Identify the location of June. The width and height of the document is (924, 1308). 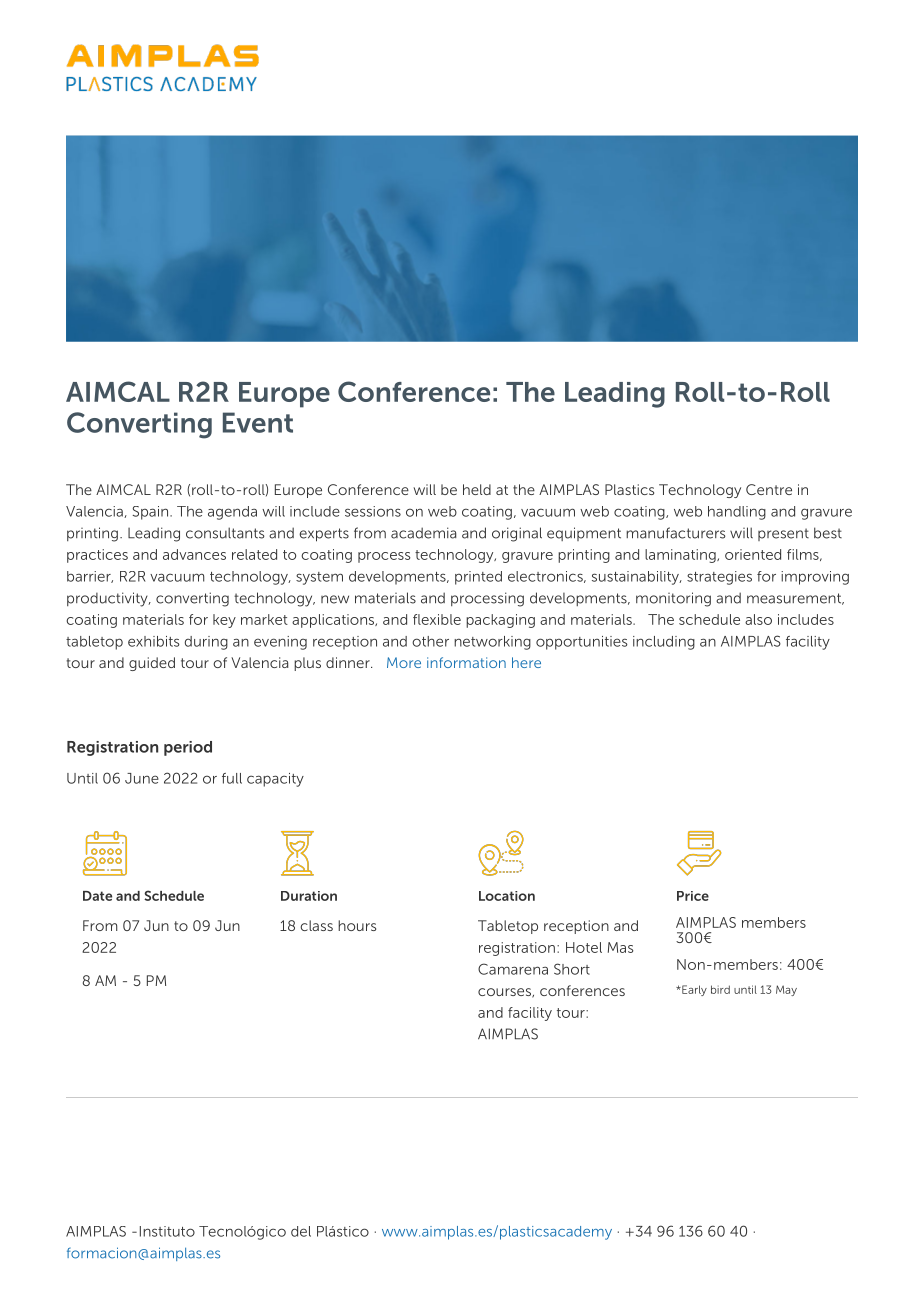
(142, 778).
